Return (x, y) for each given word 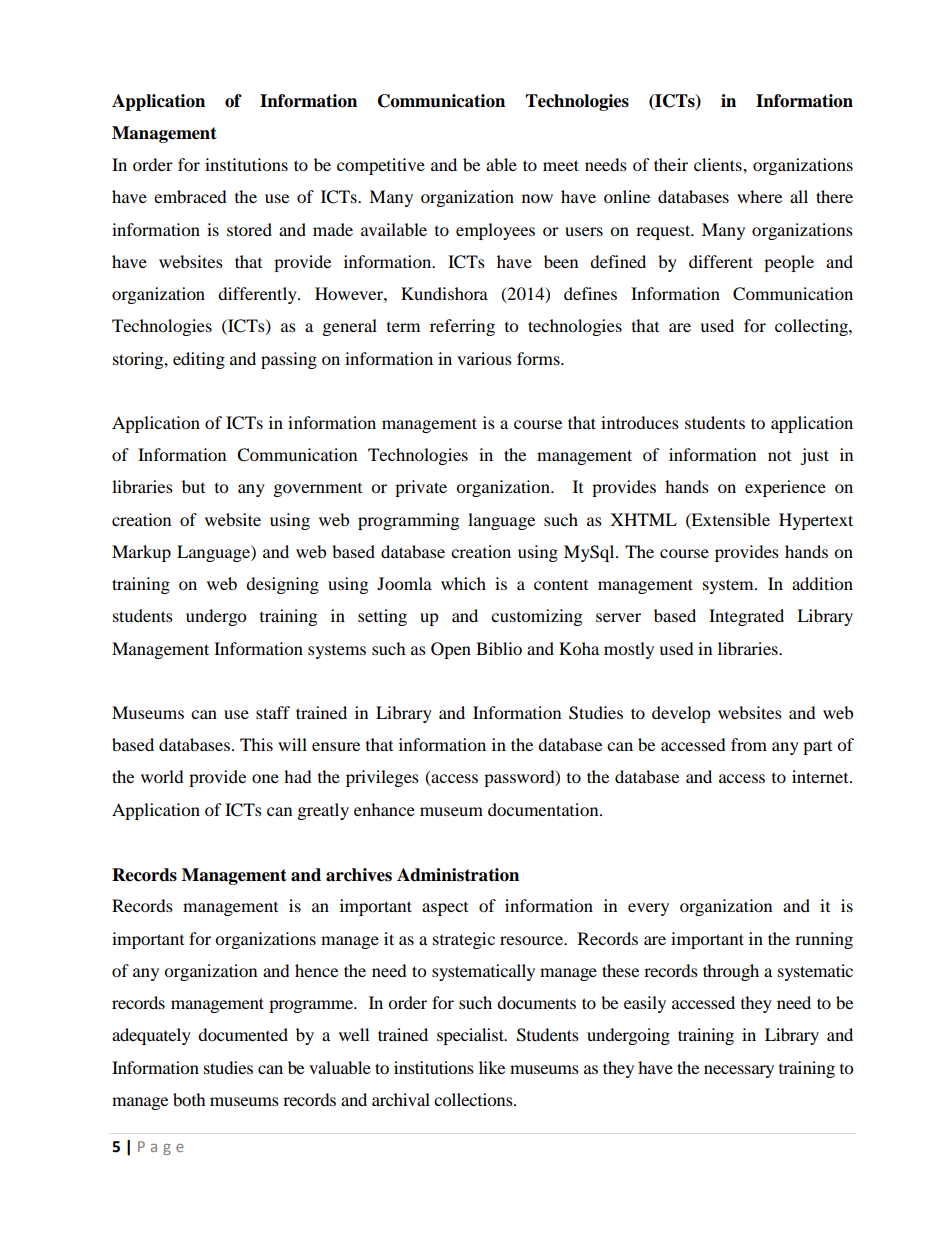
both (189, 1099)
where (759, 196)
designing (282, 585)
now (537, 198)
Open (451, 650)
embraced (190, 196)
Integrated (746, 617)
